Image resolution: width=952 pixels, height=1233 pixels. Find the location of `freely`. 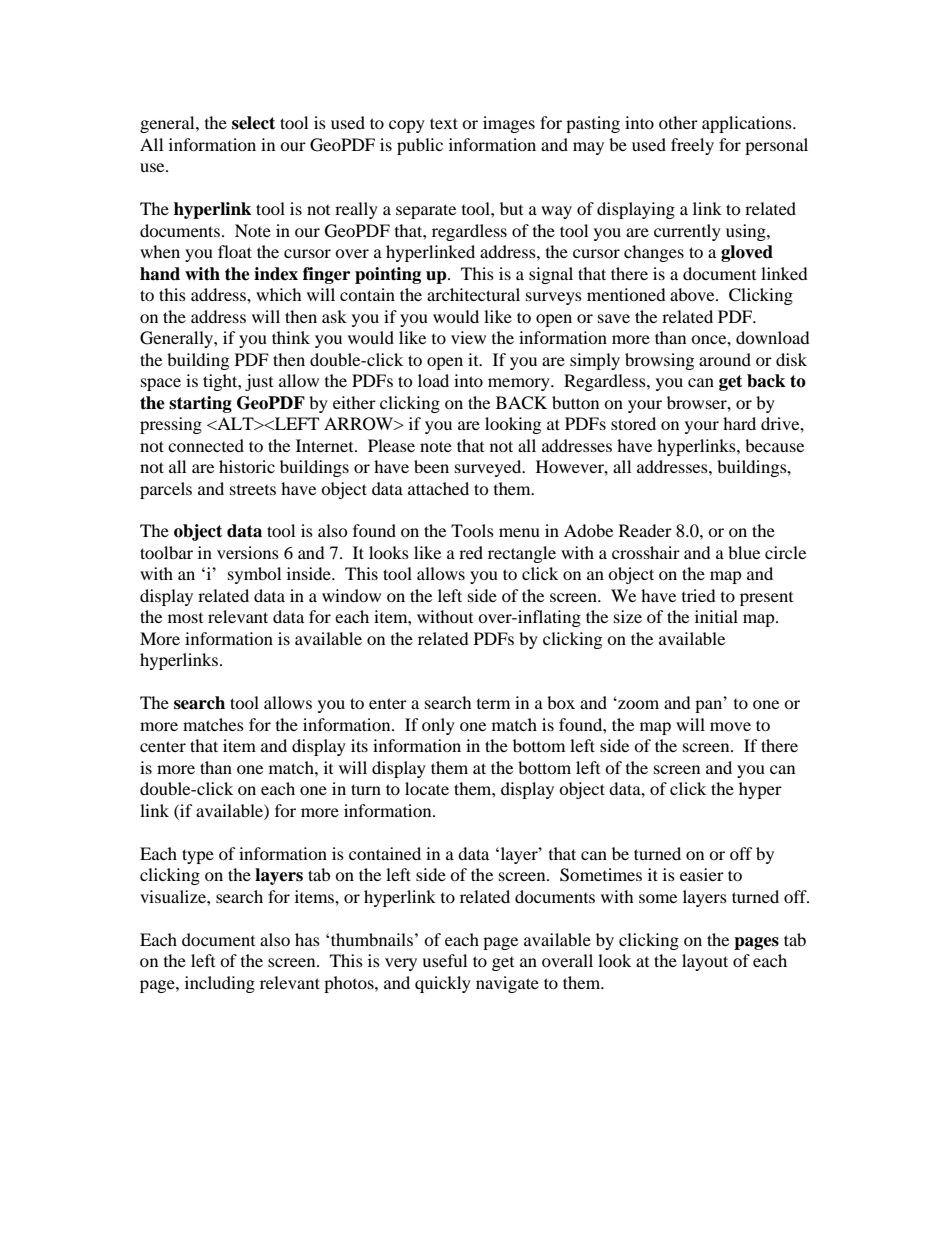

freely is located at coordinates (692, 146).
